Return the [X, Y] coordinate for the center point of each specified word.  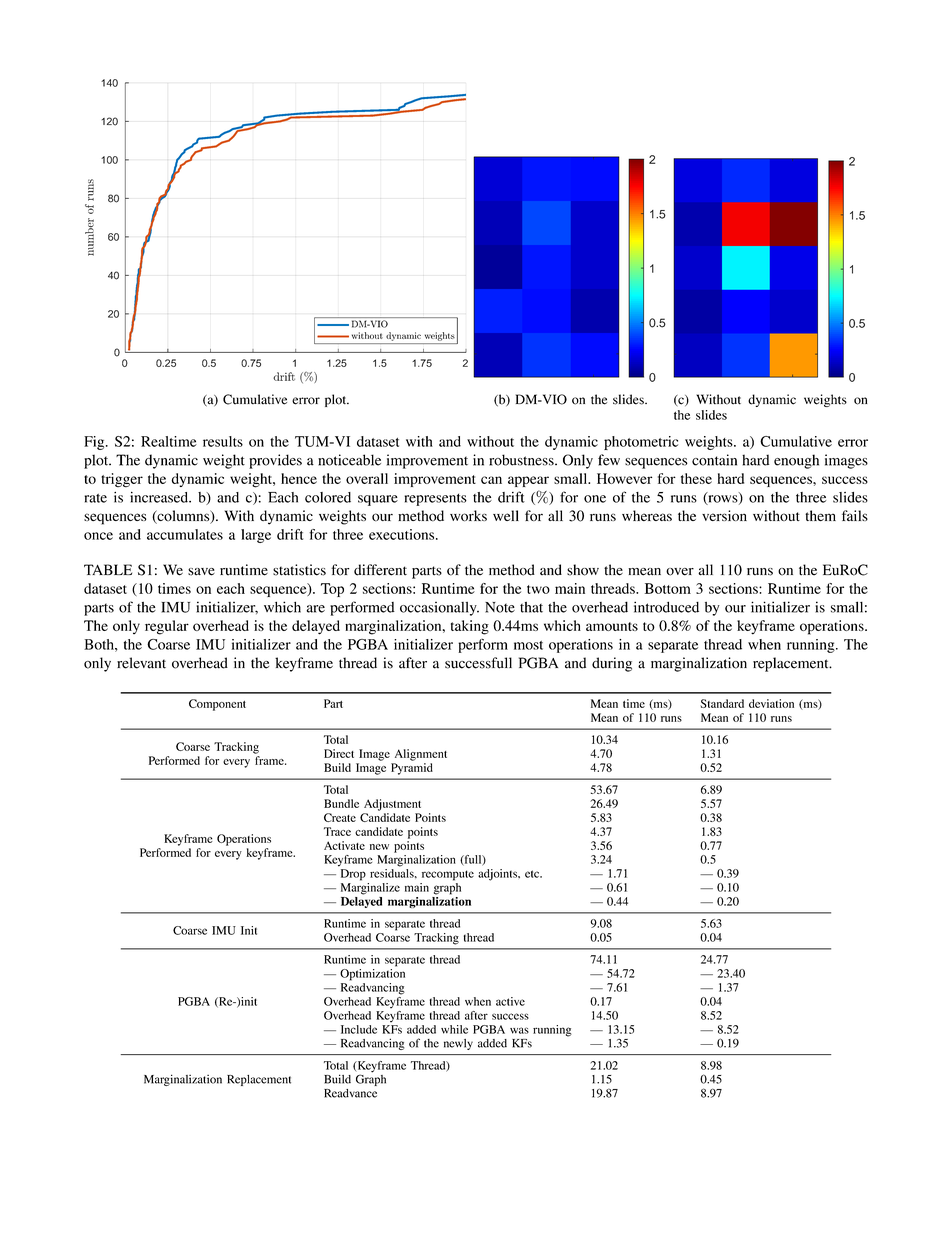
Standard [722, 703]
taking [470, 627]
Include [359, 1029]
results [223, 441]
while [454, 1029]
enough [796, 461]
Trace [337, 831]
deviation [771, 703]
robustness [522, 460]
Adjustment [392, 805]
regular [167, 627]
